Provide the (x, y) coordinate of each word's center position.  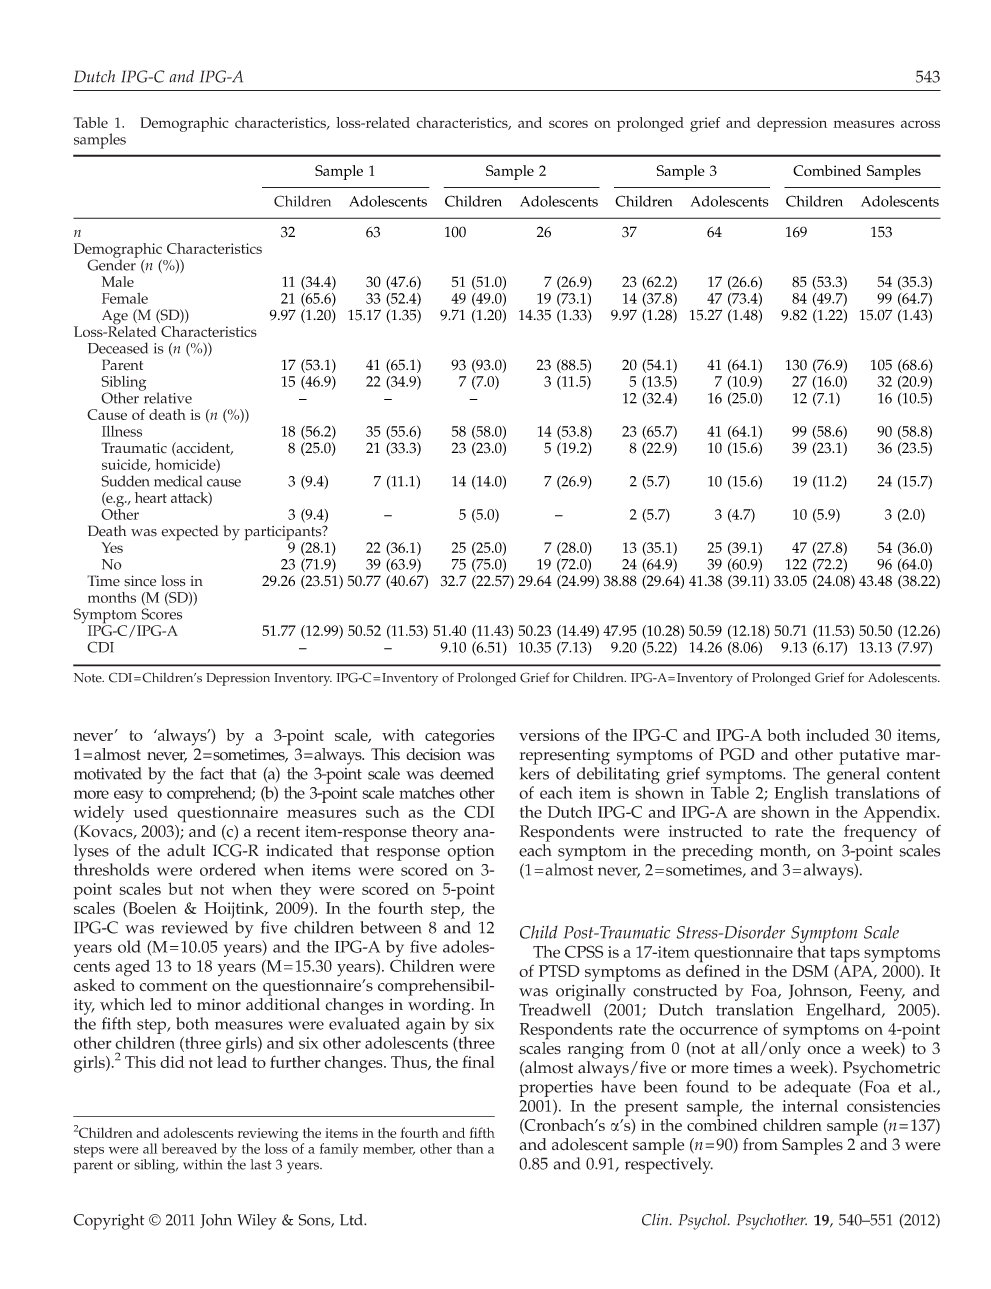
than (470, 1148)
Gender (112, 264)
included (838, 735)
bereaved (189, 1148)
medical (178, 481)
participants (284, 534)
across (920, 124)
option (470, 853)
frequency (880, 832)
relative (166, 397)
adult (186, 850)
